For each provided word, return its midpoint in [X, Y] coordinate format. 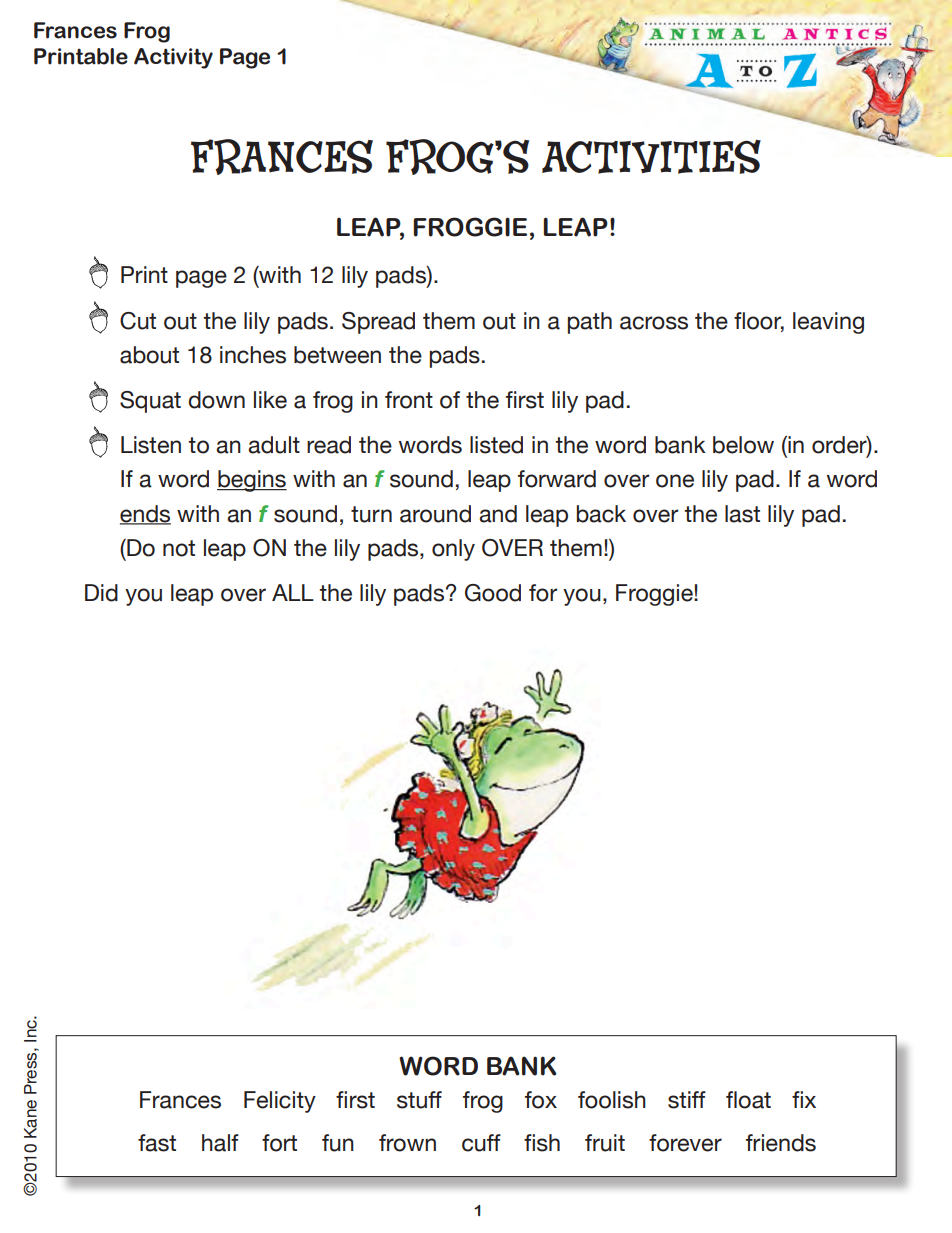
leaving [828, 323]
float [748, 1100]
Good [493, 593]
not [179, 548]
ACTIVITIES [651, 157]
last [742, 514]
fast [157, 1143]
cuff [481, 1143]
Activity [173, 58]
